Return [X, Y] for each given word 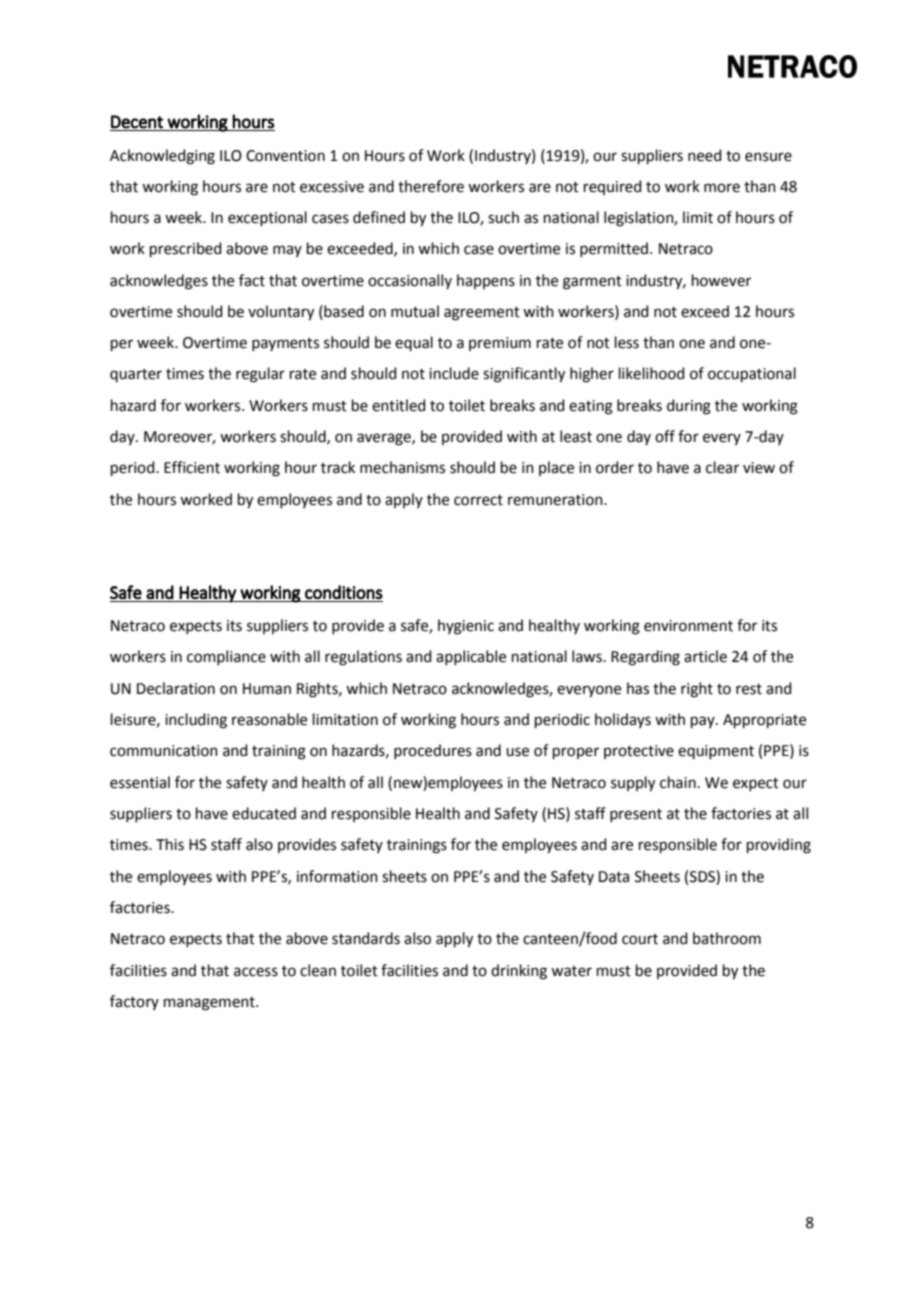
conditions [344, 592]
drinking [519, 972]
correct [478, 500]
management [210, 1004]
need [705, 155]
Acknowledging [162, 157]
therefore [431, 186]
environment [688, 626]
